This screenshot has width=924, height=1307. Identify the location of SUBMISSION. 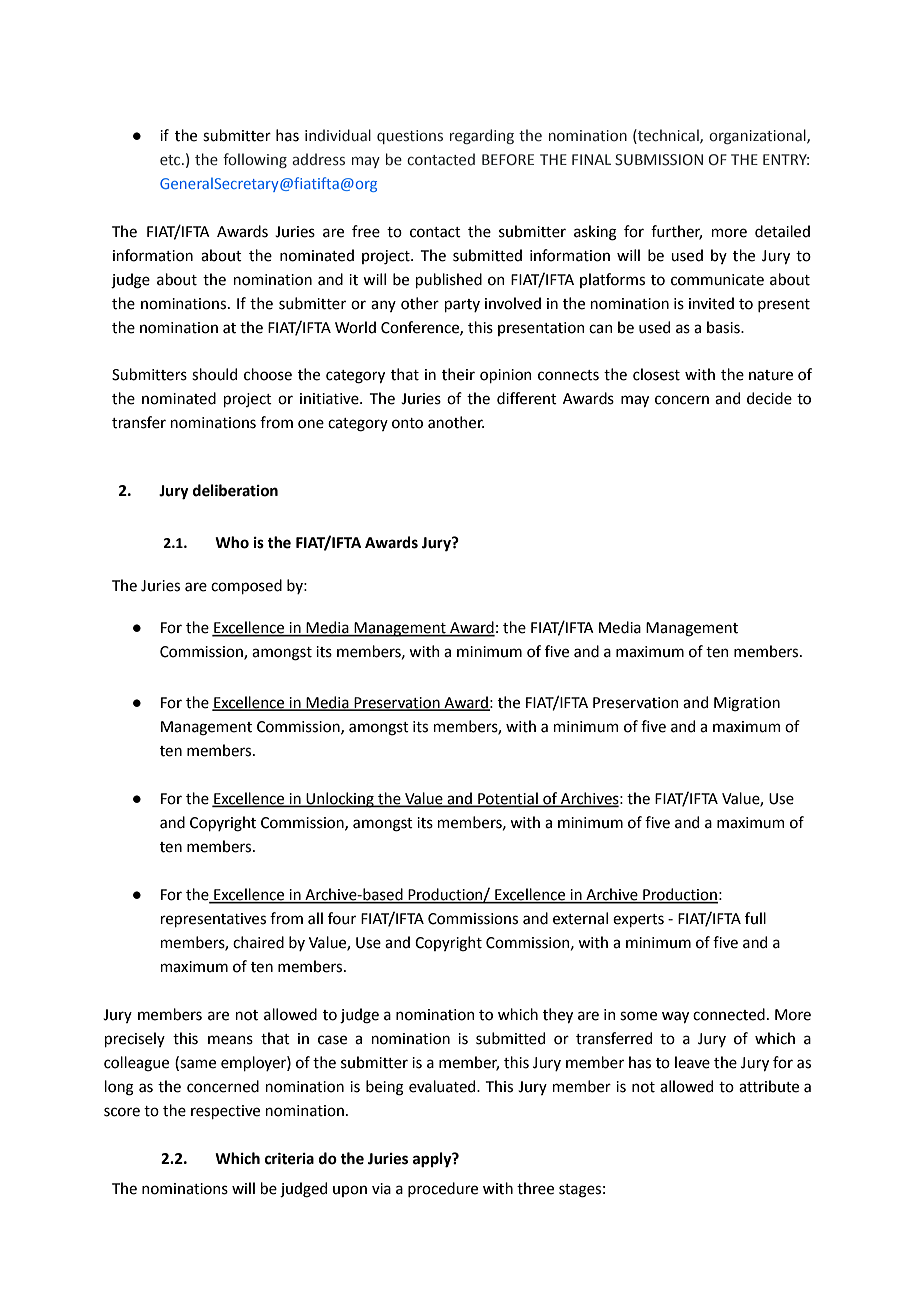
(659, 160).
